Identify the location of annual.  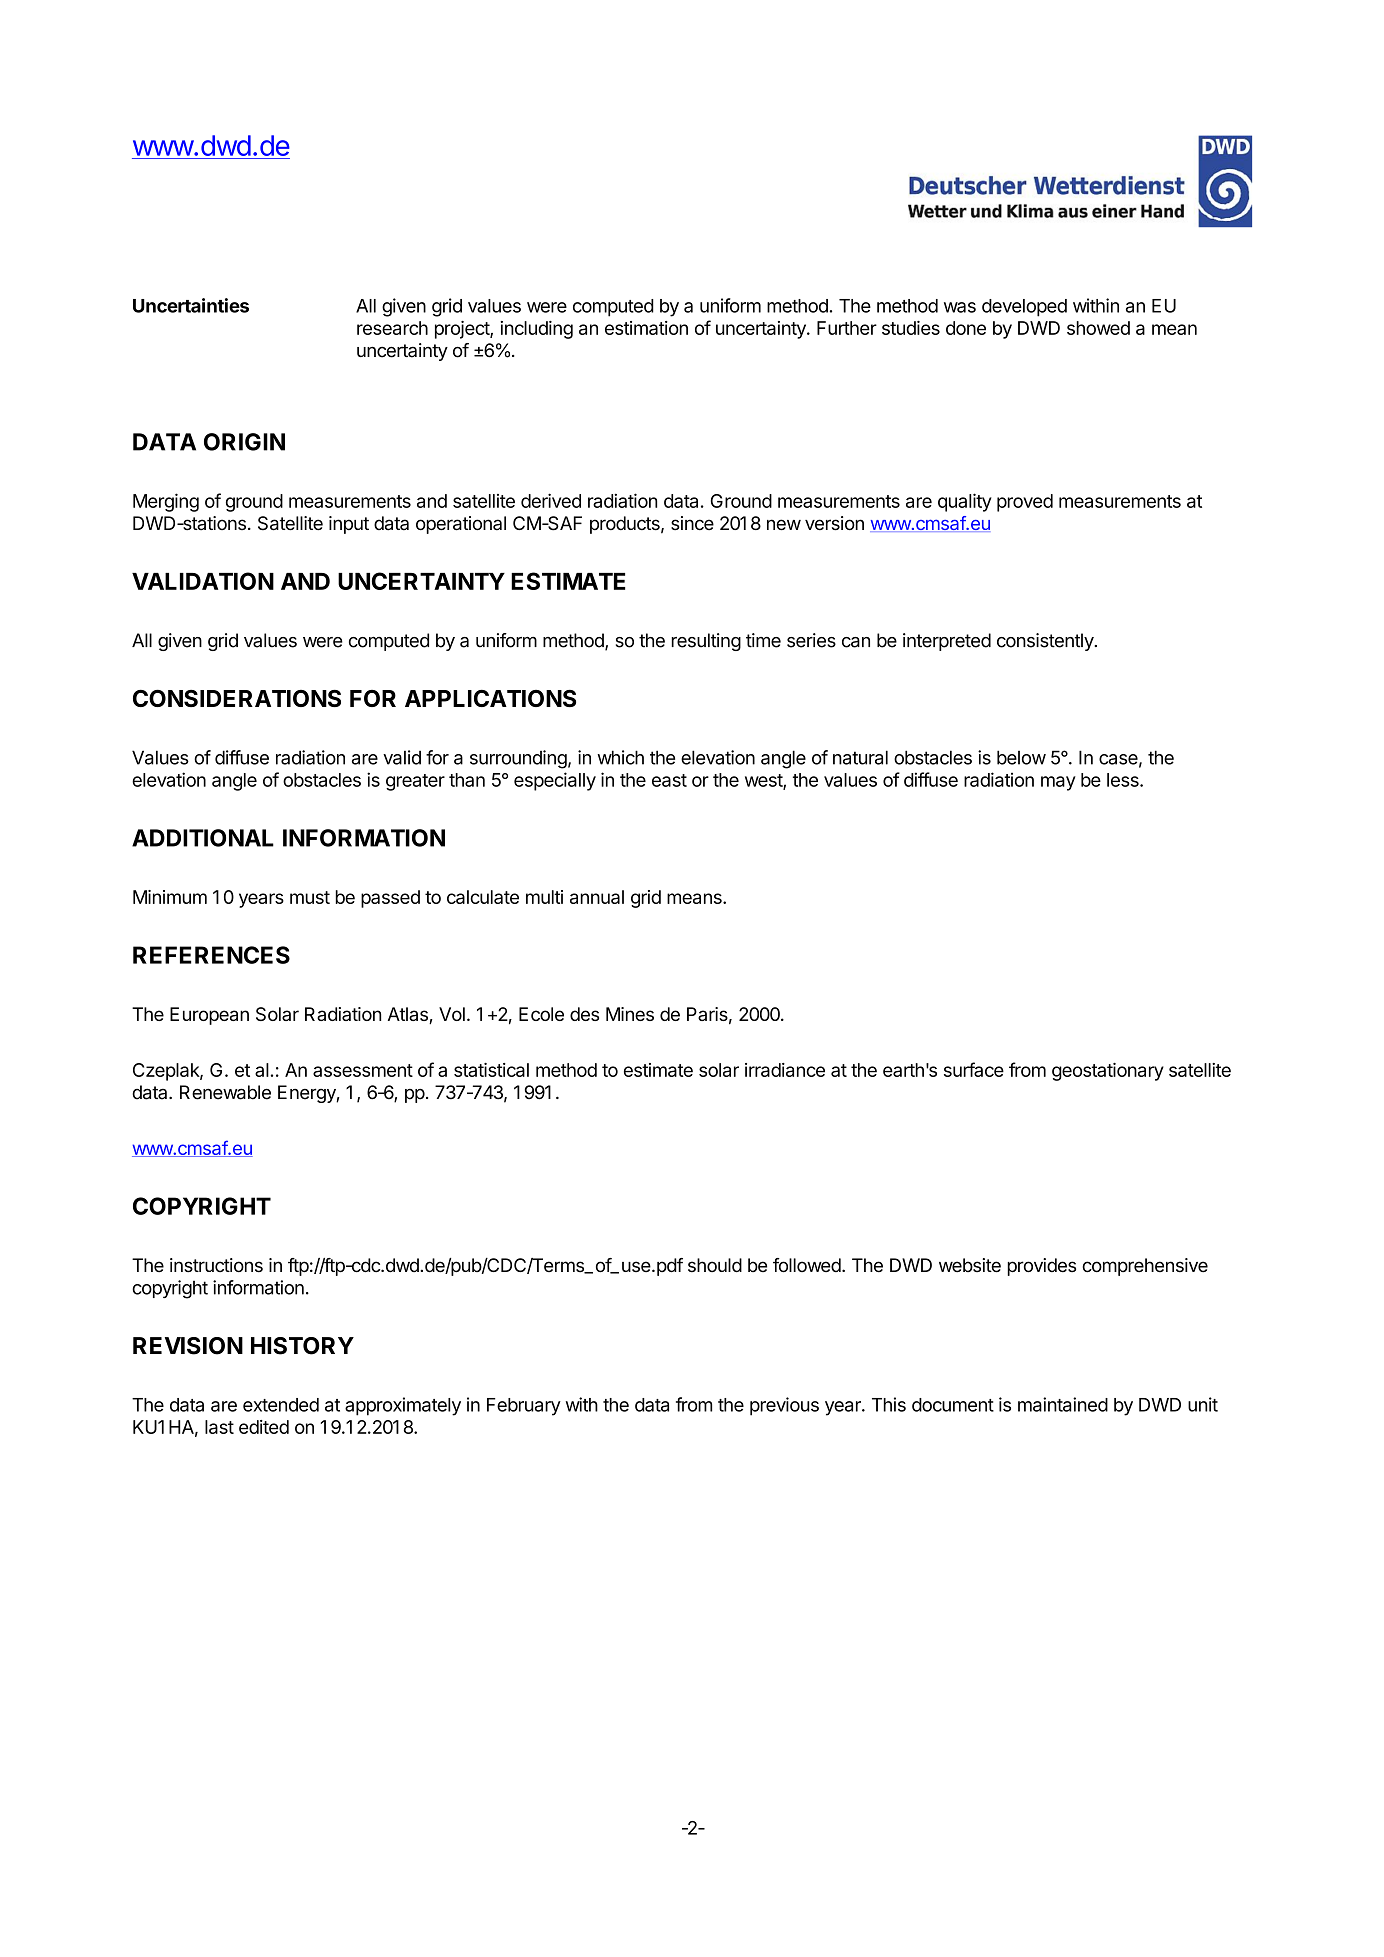
(597, 897).
